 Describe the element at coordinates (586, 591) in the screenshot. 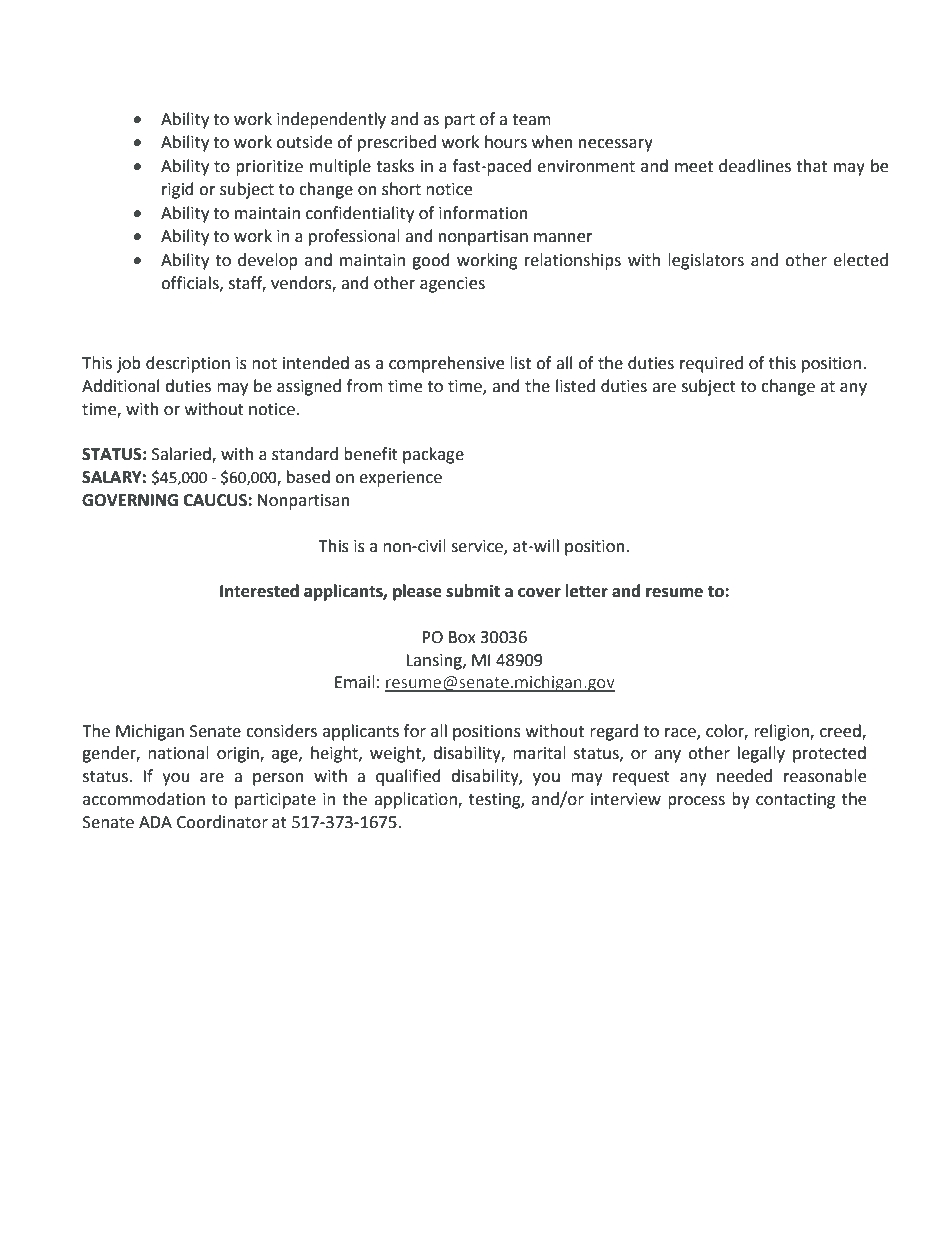

I see `letter` at that location.
